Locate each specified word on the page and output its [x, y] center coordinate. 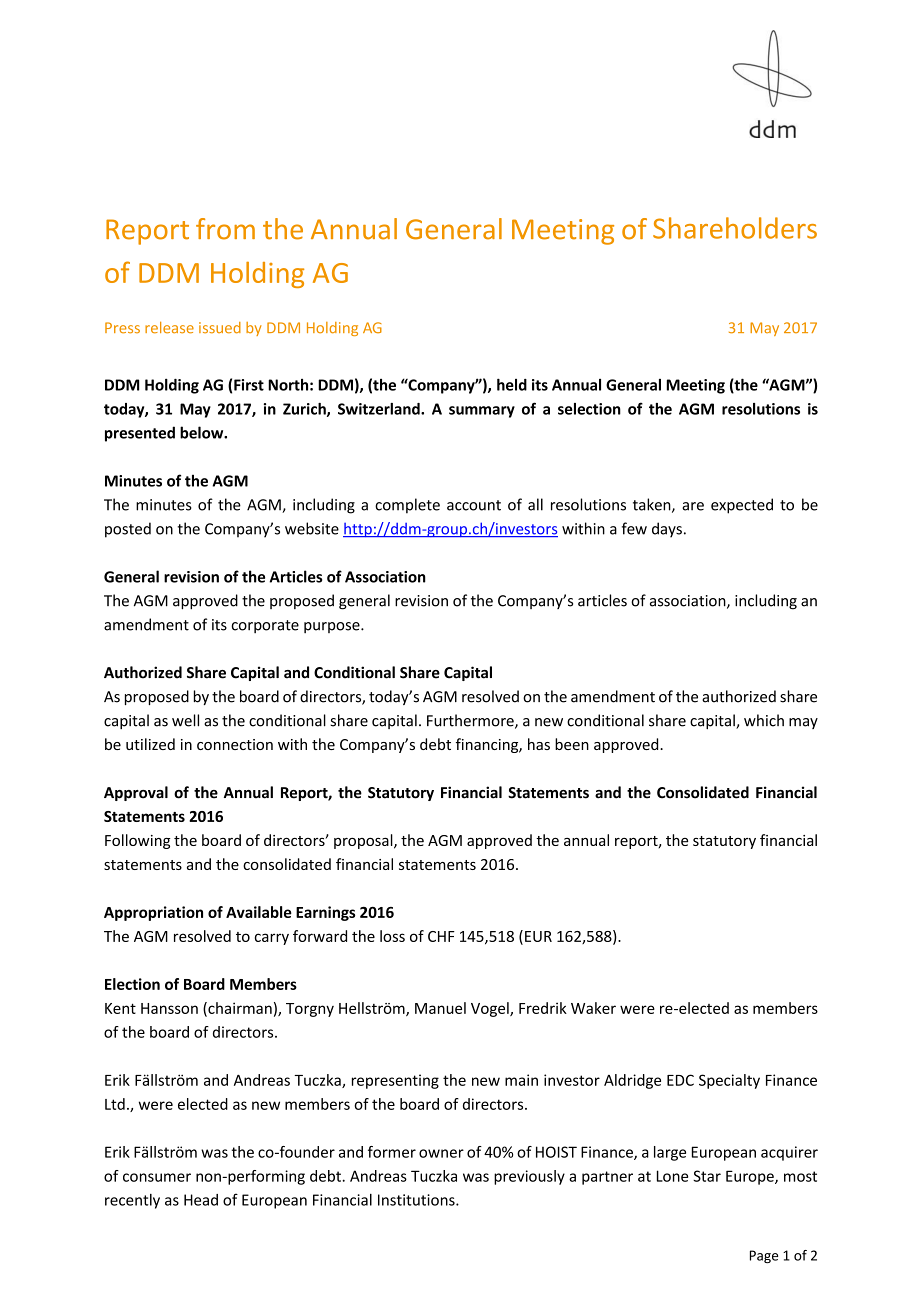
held [512, 384]
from [225, 229]
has [539, 744]
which [764, 720]
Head [201, 1200]
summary [482, 412]
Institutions [417, 1200]
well [185, 720]
